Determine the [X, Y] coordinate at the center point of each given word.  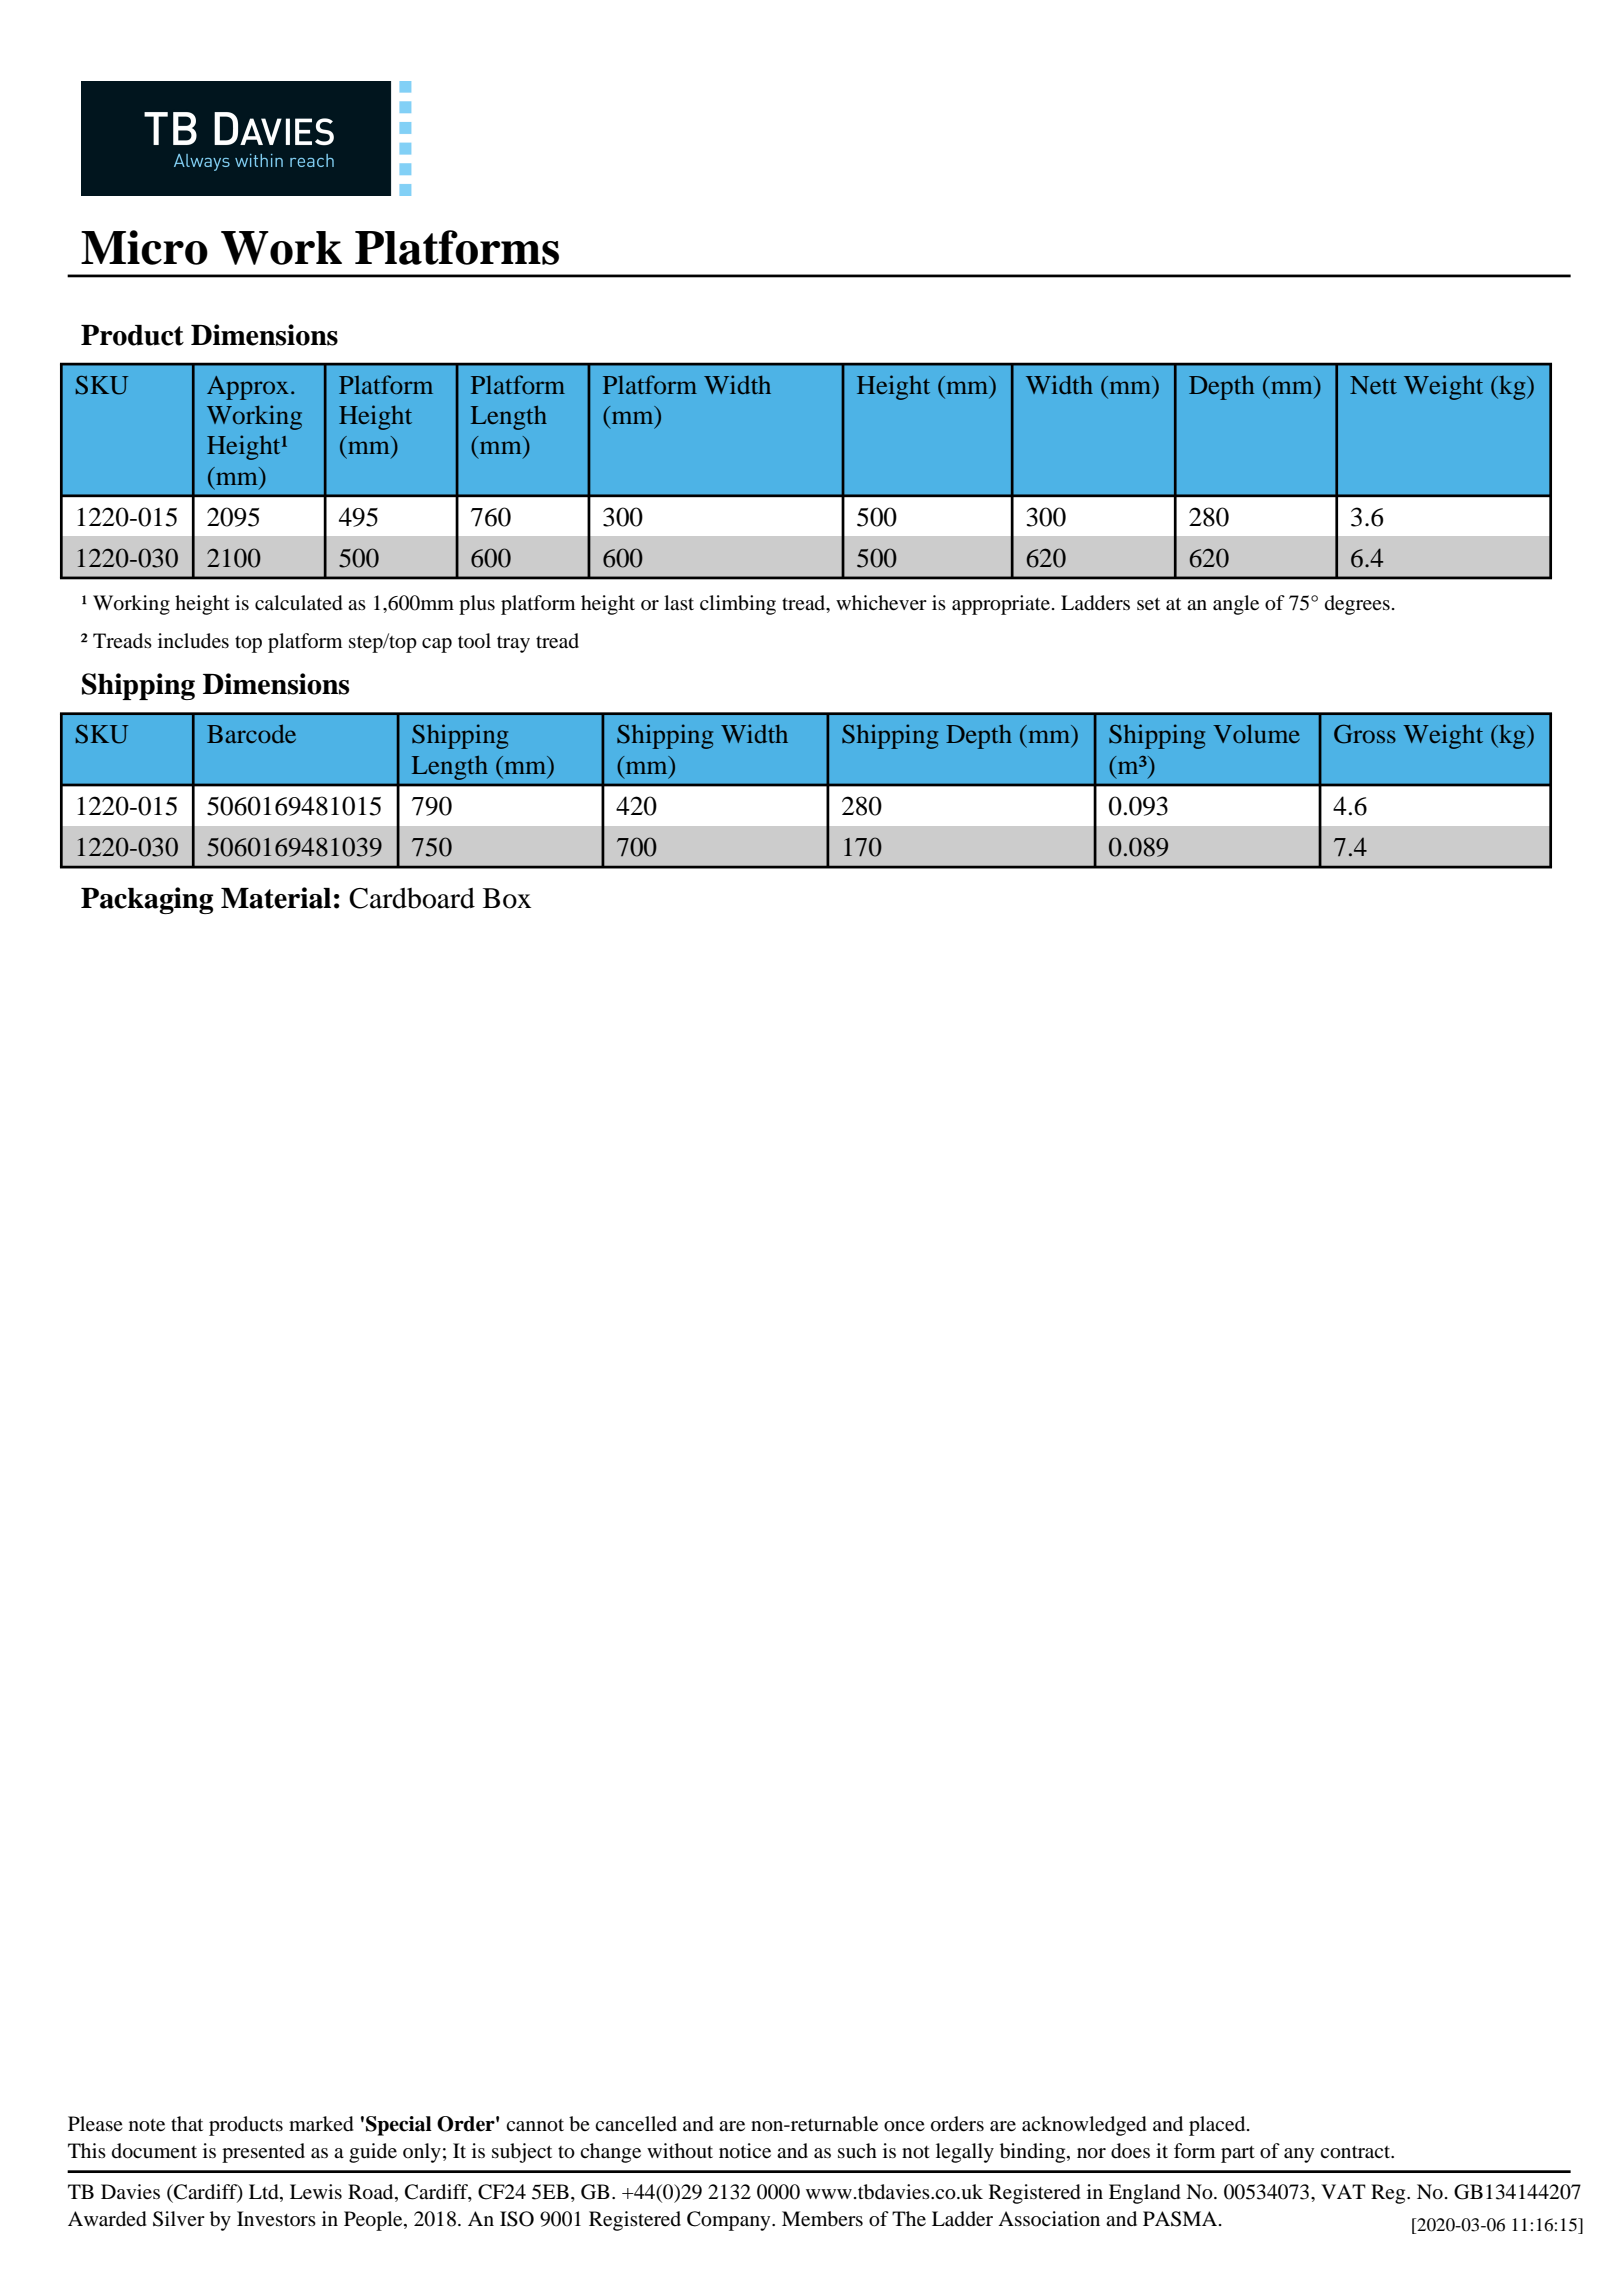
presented [263, 2153]
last [679, 602]
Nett [1373, 385]
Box [507, 898]
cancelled [636, 2124]
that [187, 2123]
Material [276, 898]
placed [1218, 2126]
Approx [248, 388]
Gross [1365, 734]
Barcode [251, 733]
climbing [738, 605]
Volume [1256, 733]
